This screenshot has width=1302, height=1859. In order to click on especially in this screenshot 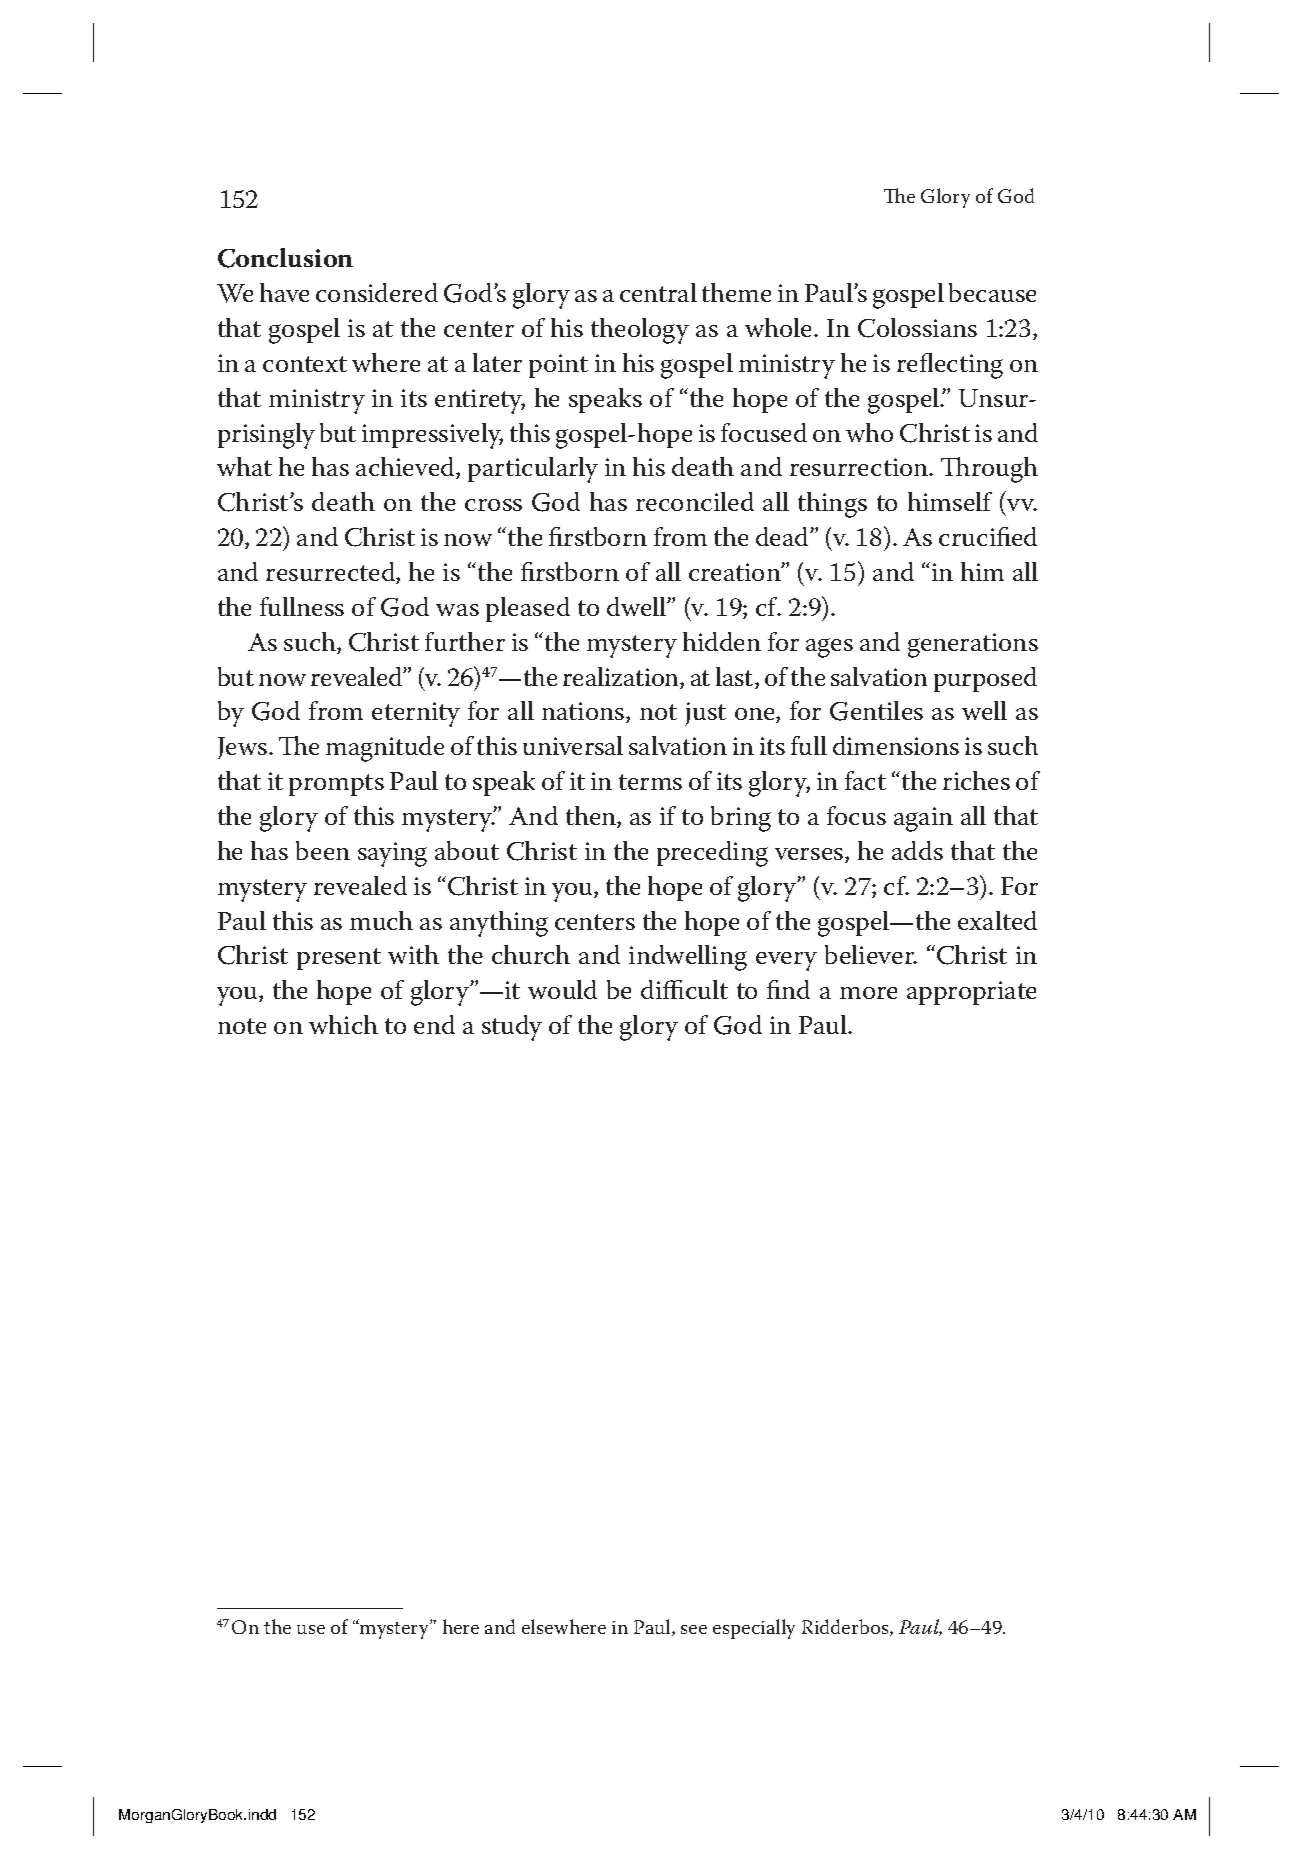, I will do `click(754, 1629)`.
